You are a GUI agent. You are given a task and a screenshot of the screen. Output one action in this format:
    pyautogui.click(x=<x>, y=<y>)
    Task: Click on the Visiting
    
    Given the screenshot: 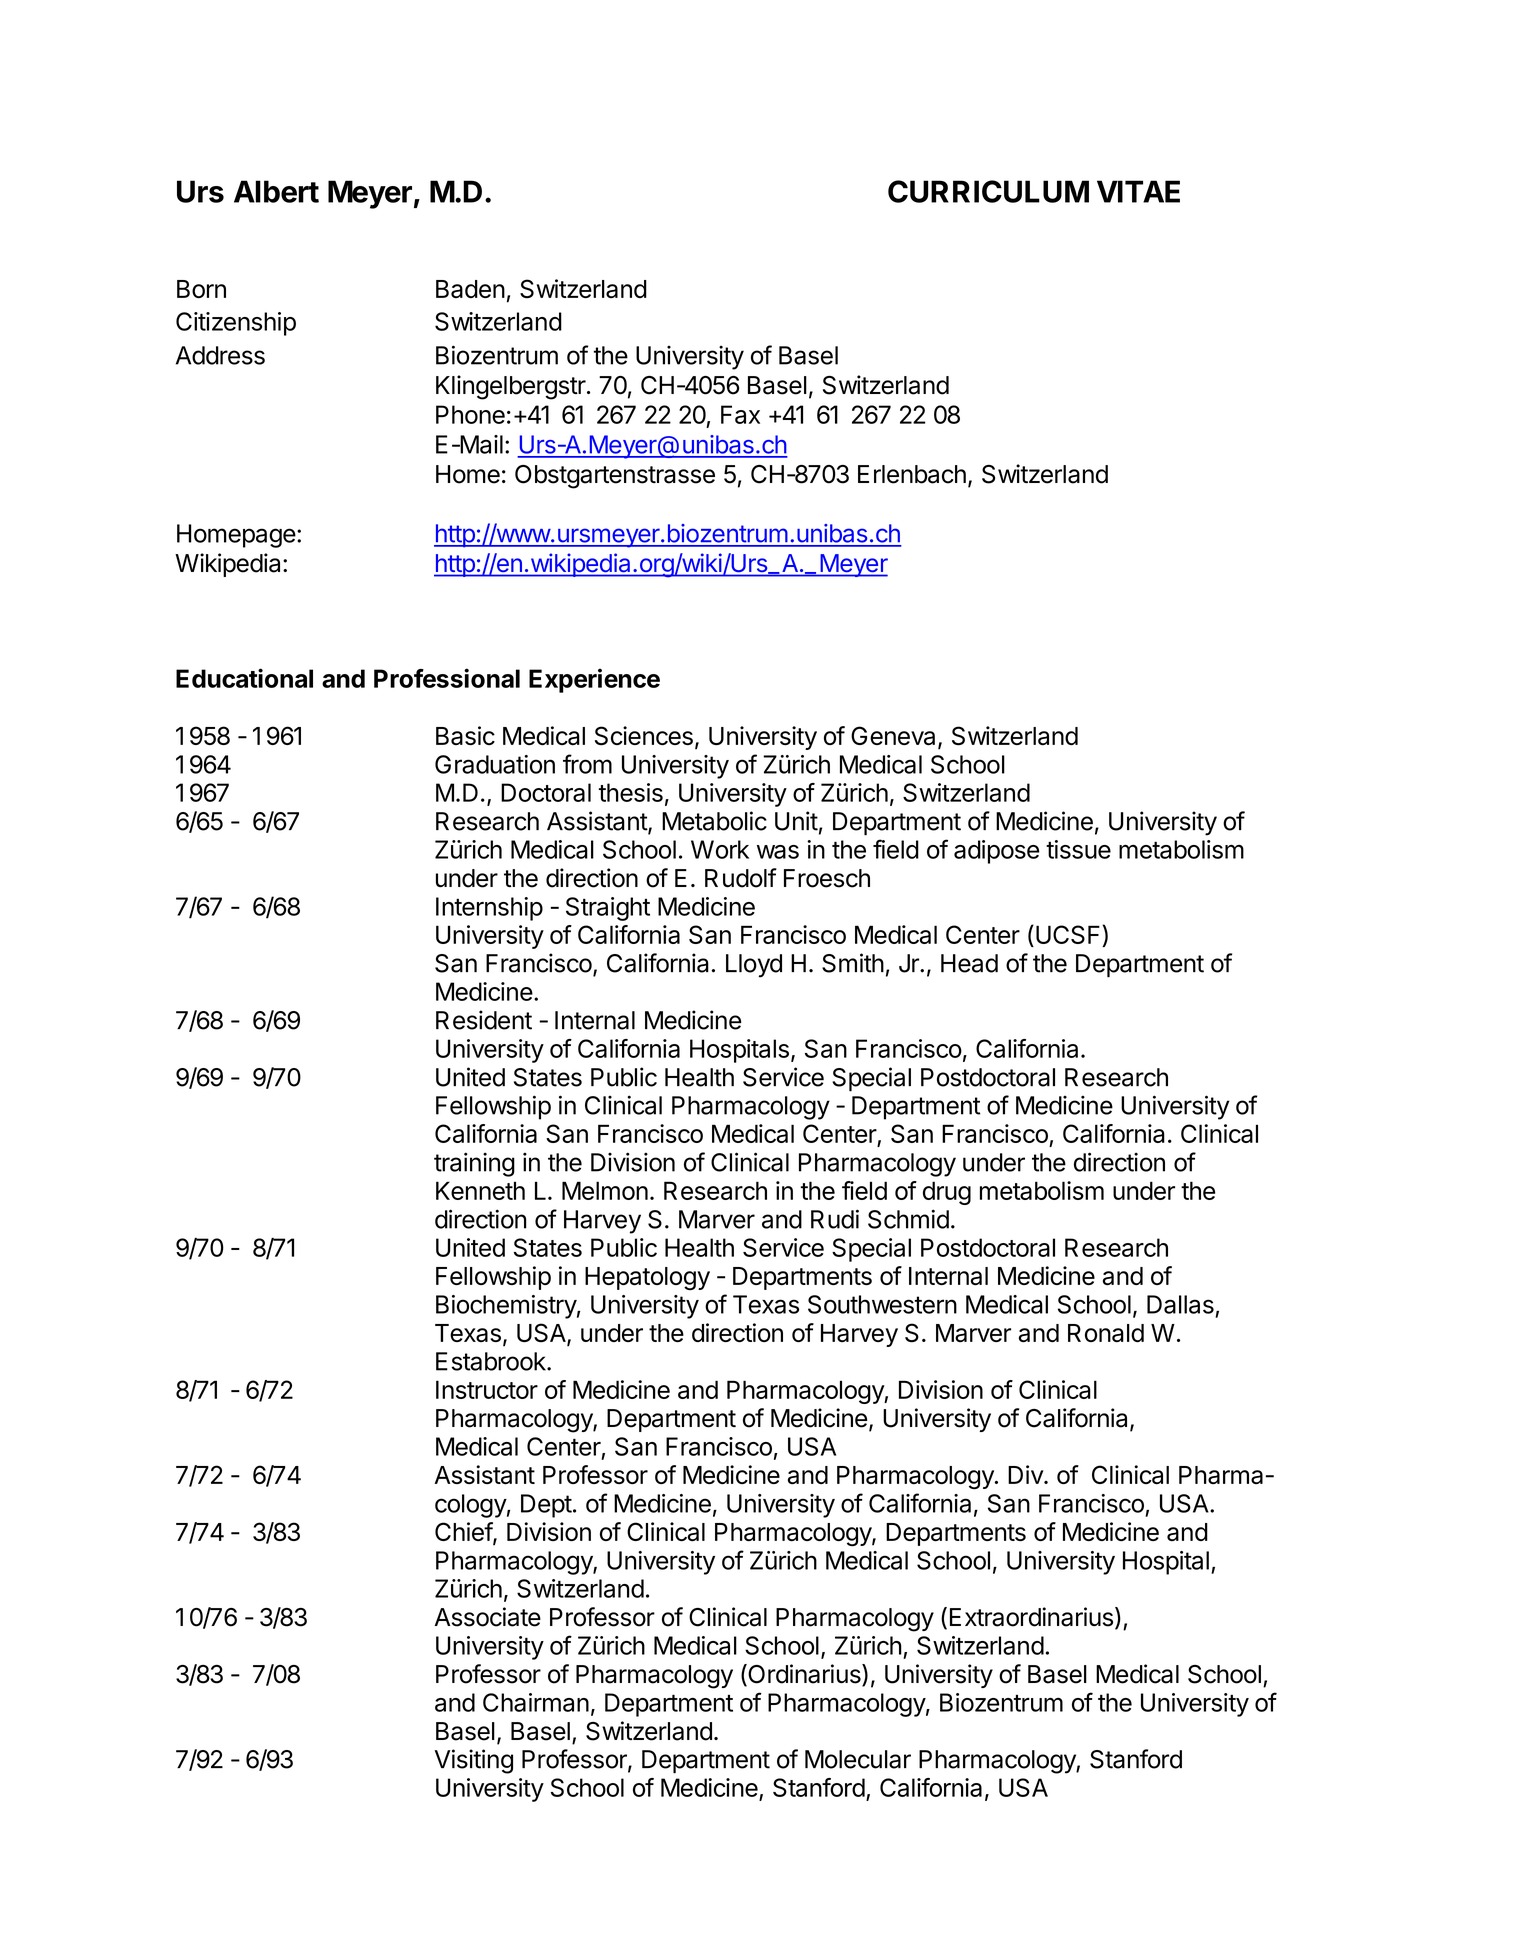 What is the action you would take?
    pyautogui.click(x=474, y=1761)
